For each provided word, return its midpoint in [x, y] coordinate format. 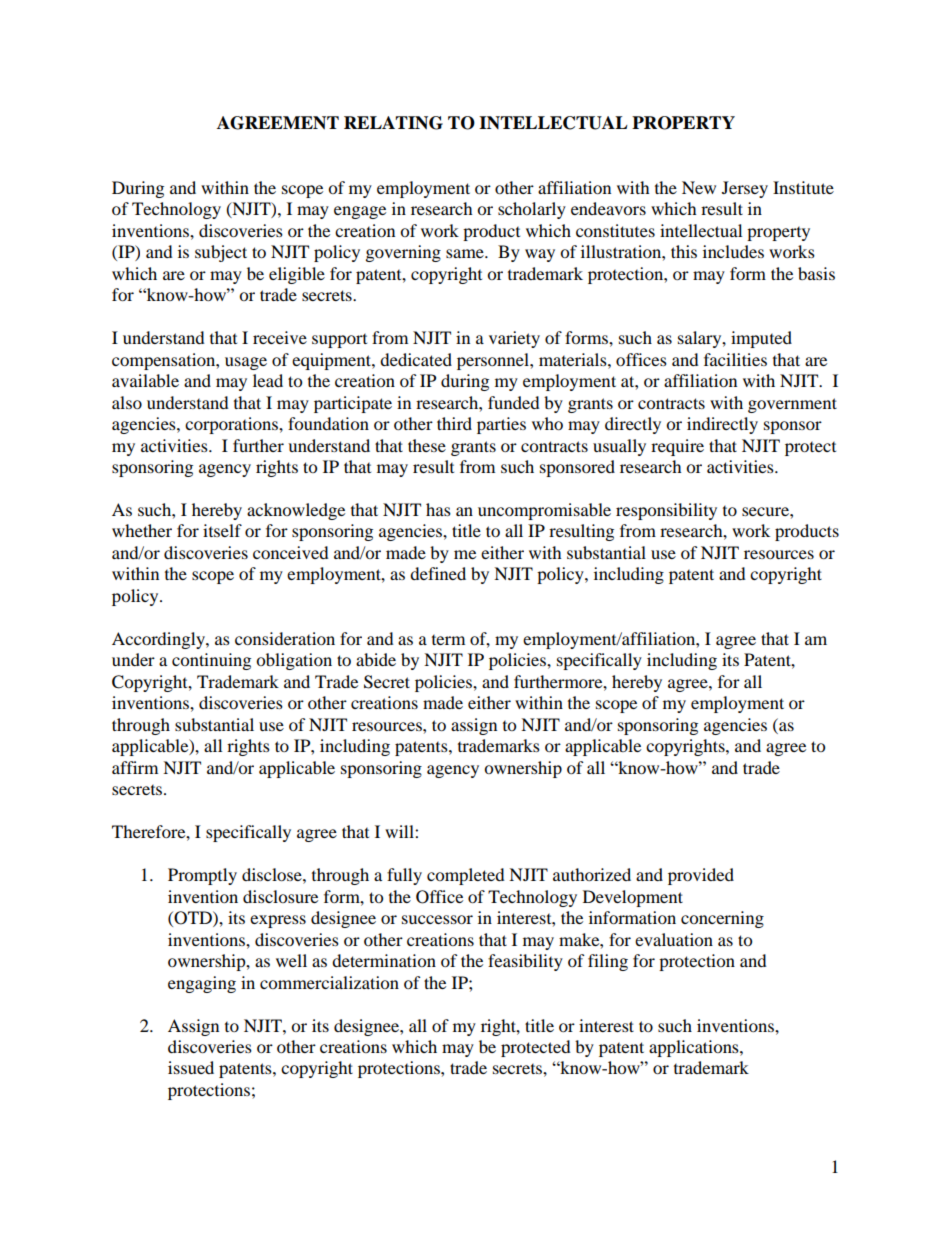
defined [438, 573]
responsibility [666, 511]
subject [221, 253]
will [400, 831]
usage [246, 363]
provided [701, 876]
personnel [494, 361]
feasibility [525, 962]
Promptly [202, 876]
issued [191, 1067]
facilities [735, 359]
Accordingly [159, 640]
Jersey [745, 189]
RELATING [393, 123]
